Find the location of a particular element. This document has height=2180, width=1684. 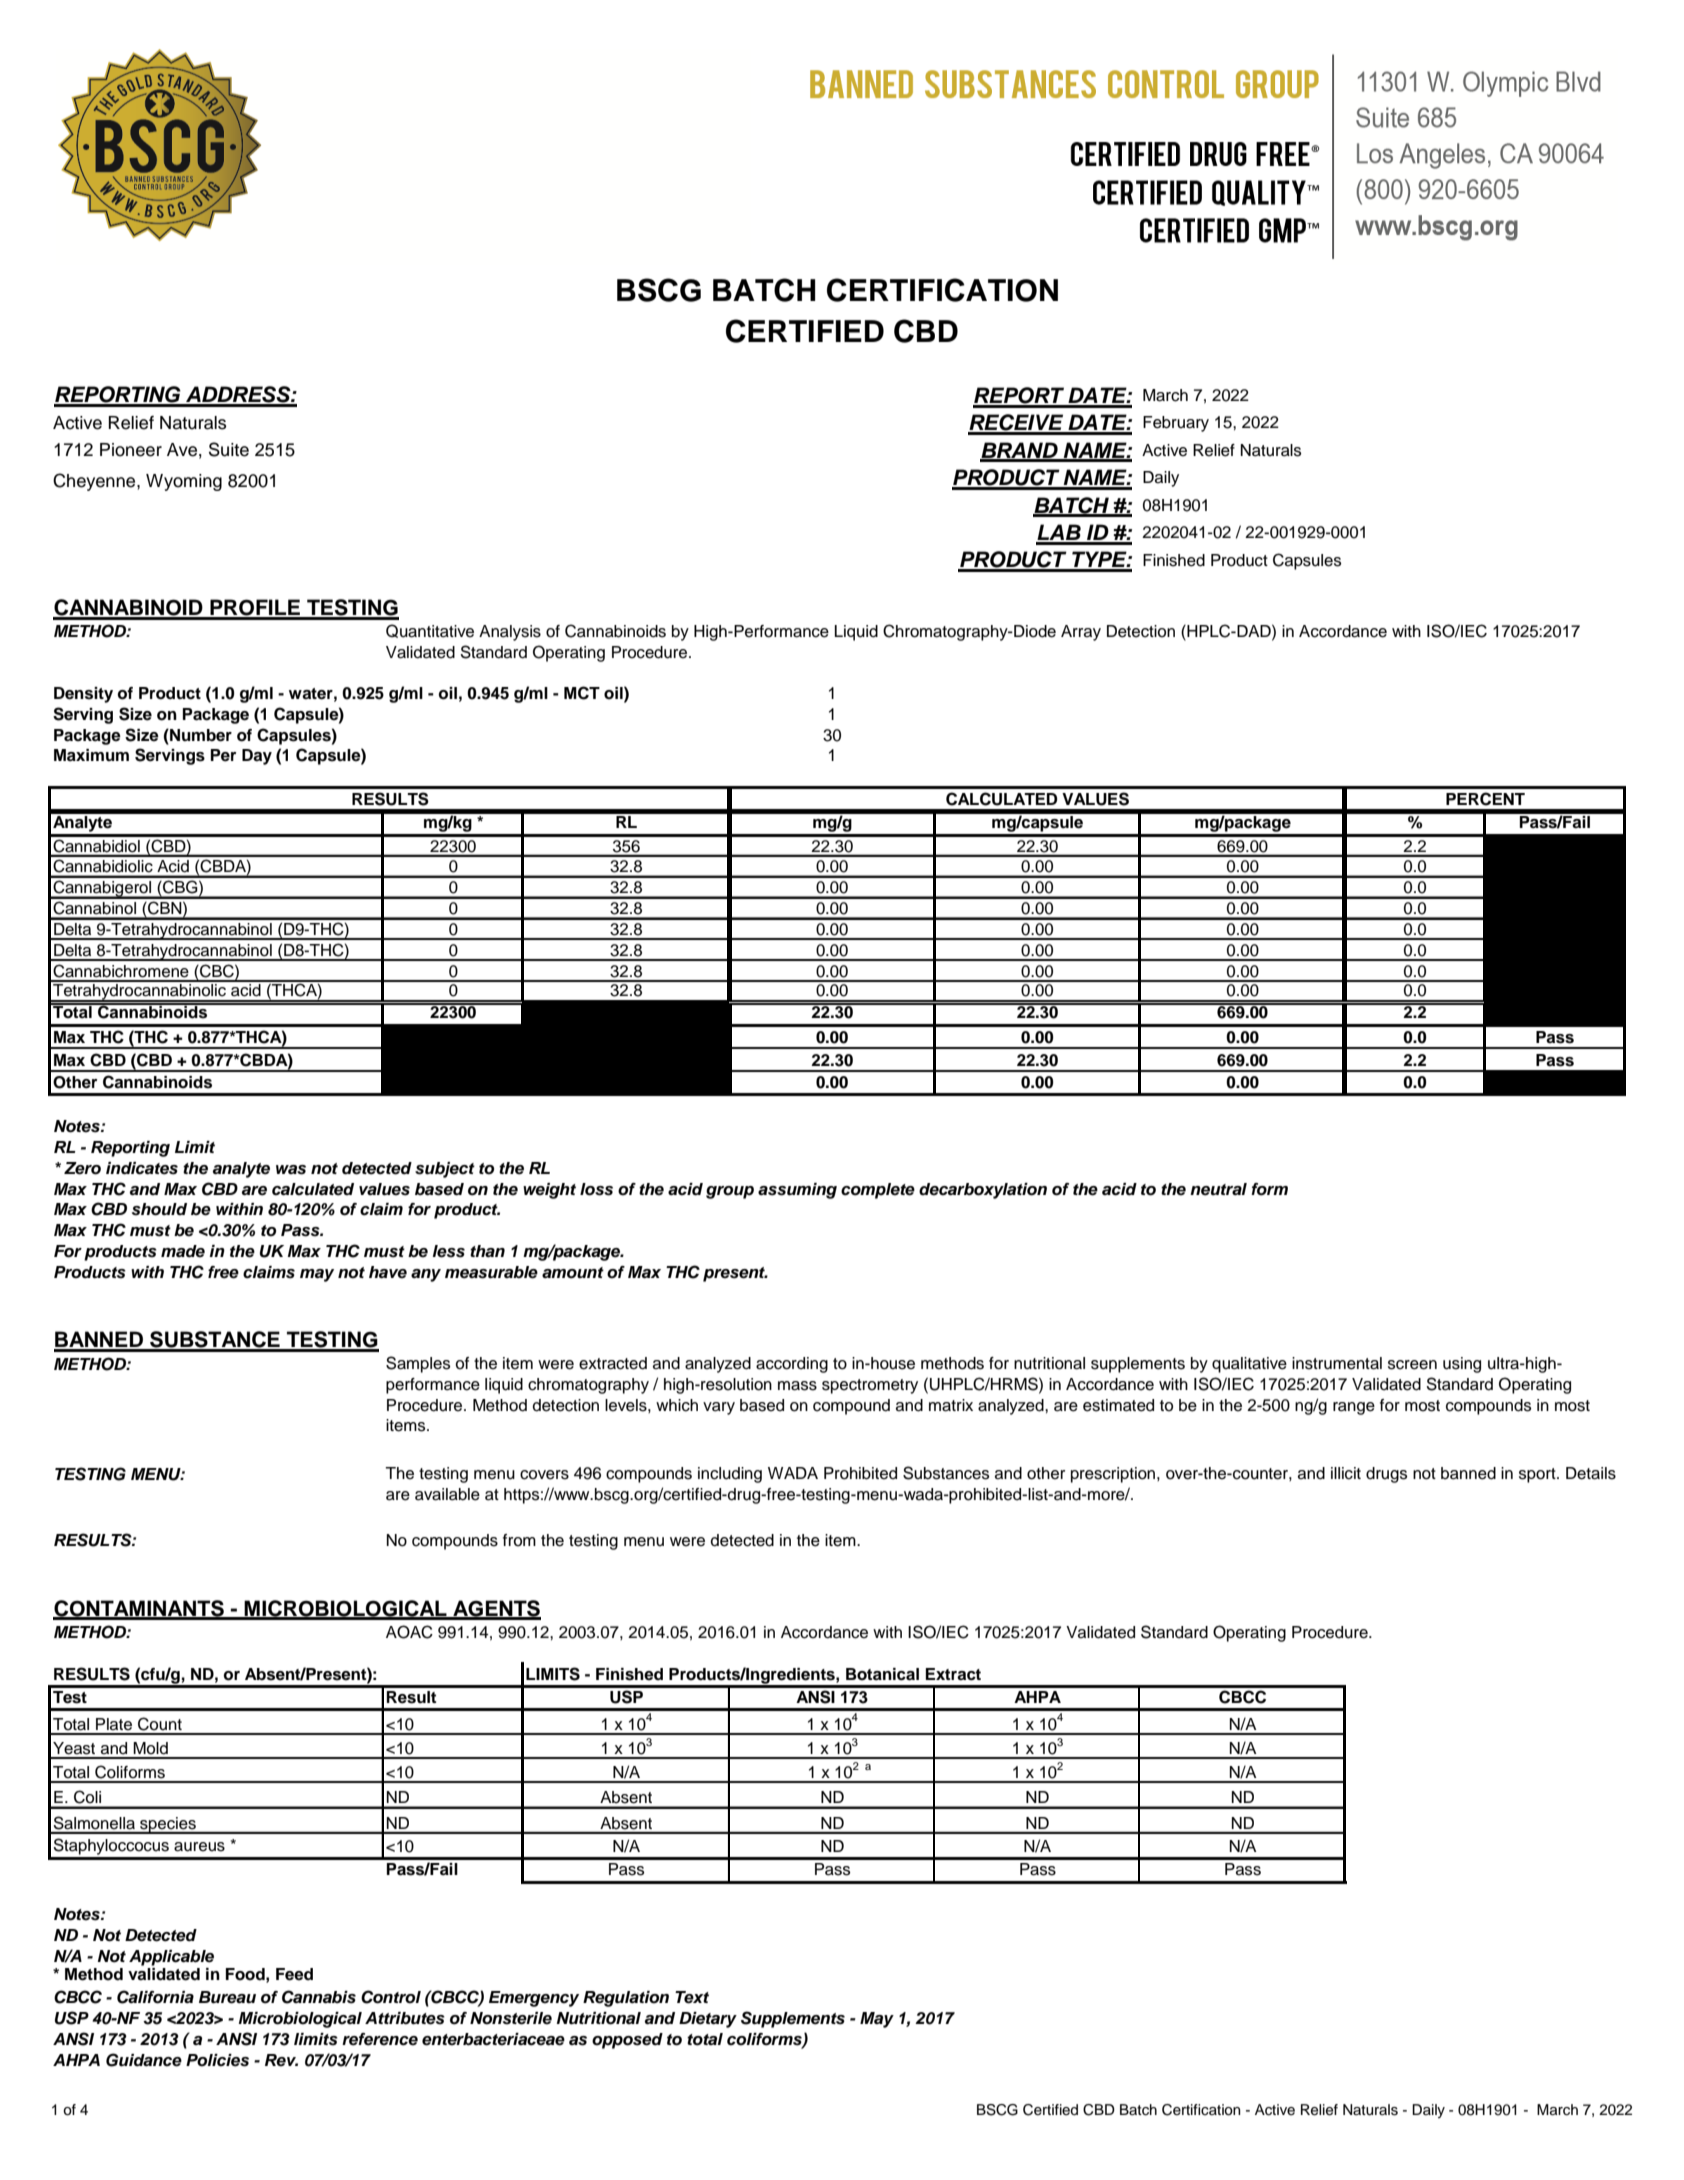

MCT is located at coordinates (582, 693).
